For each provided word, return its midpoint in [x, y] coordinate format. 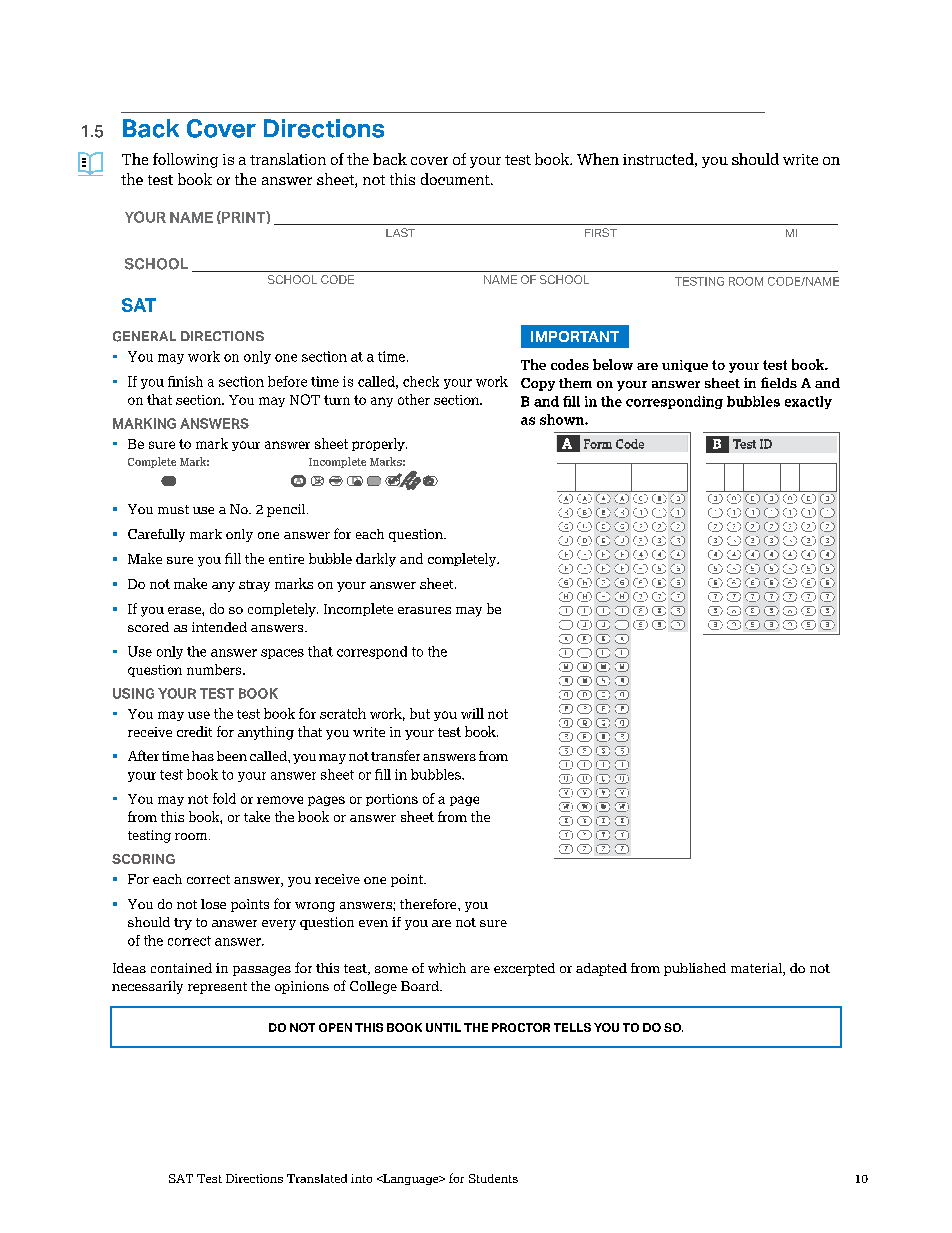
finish [185, 381]
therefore [429, 904]
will [472, 713]
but [420, 713]
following [185, 160]
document [456, 179]
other [414, 399]
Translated [317, 1178]
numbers [215, 669]
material [757, 969]
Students [493, 1178]
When [598, 159]
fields [779, 382]
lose [213, 904]
